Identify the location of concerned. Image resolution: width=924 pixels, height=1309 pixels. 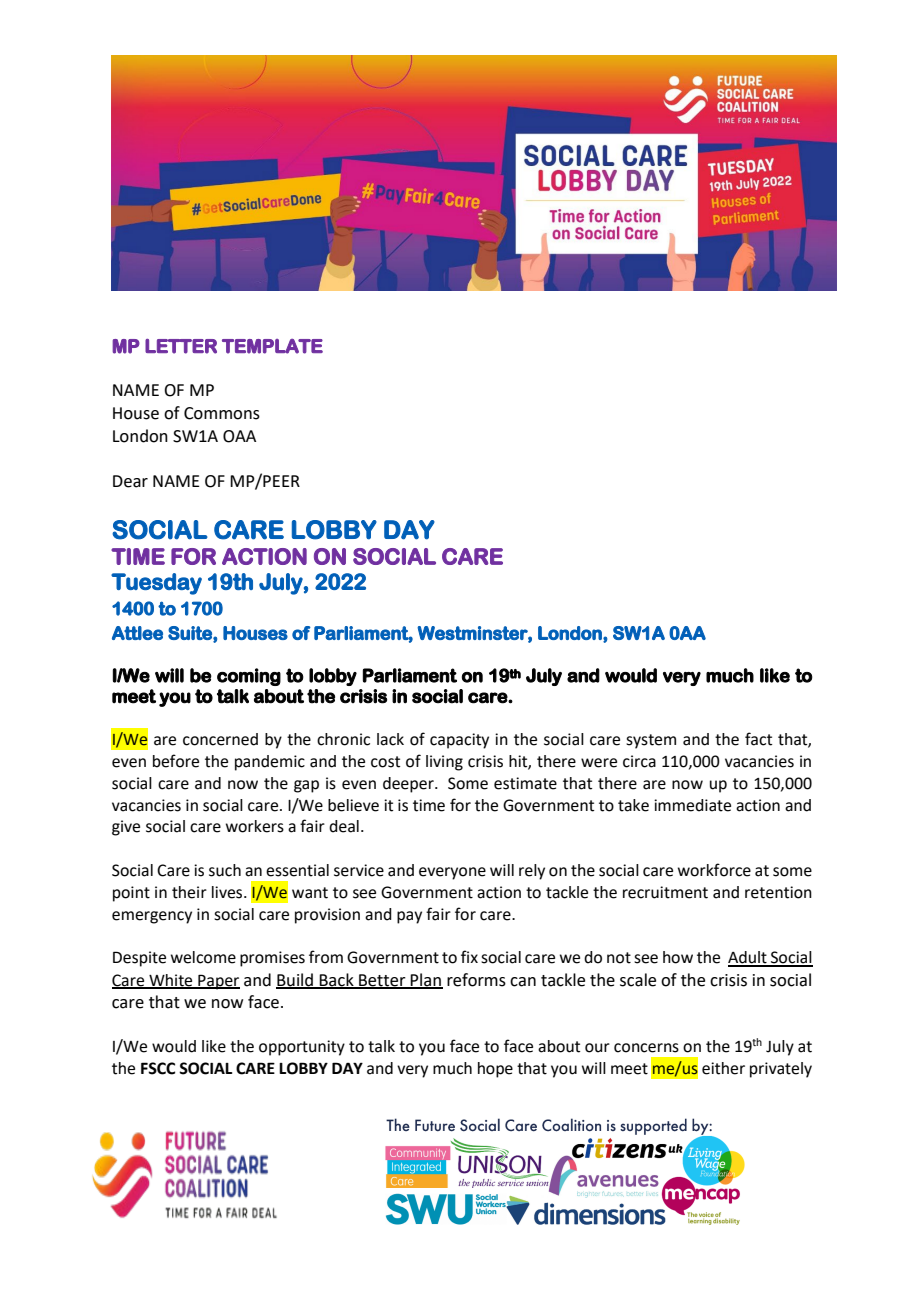
(220, 739).
